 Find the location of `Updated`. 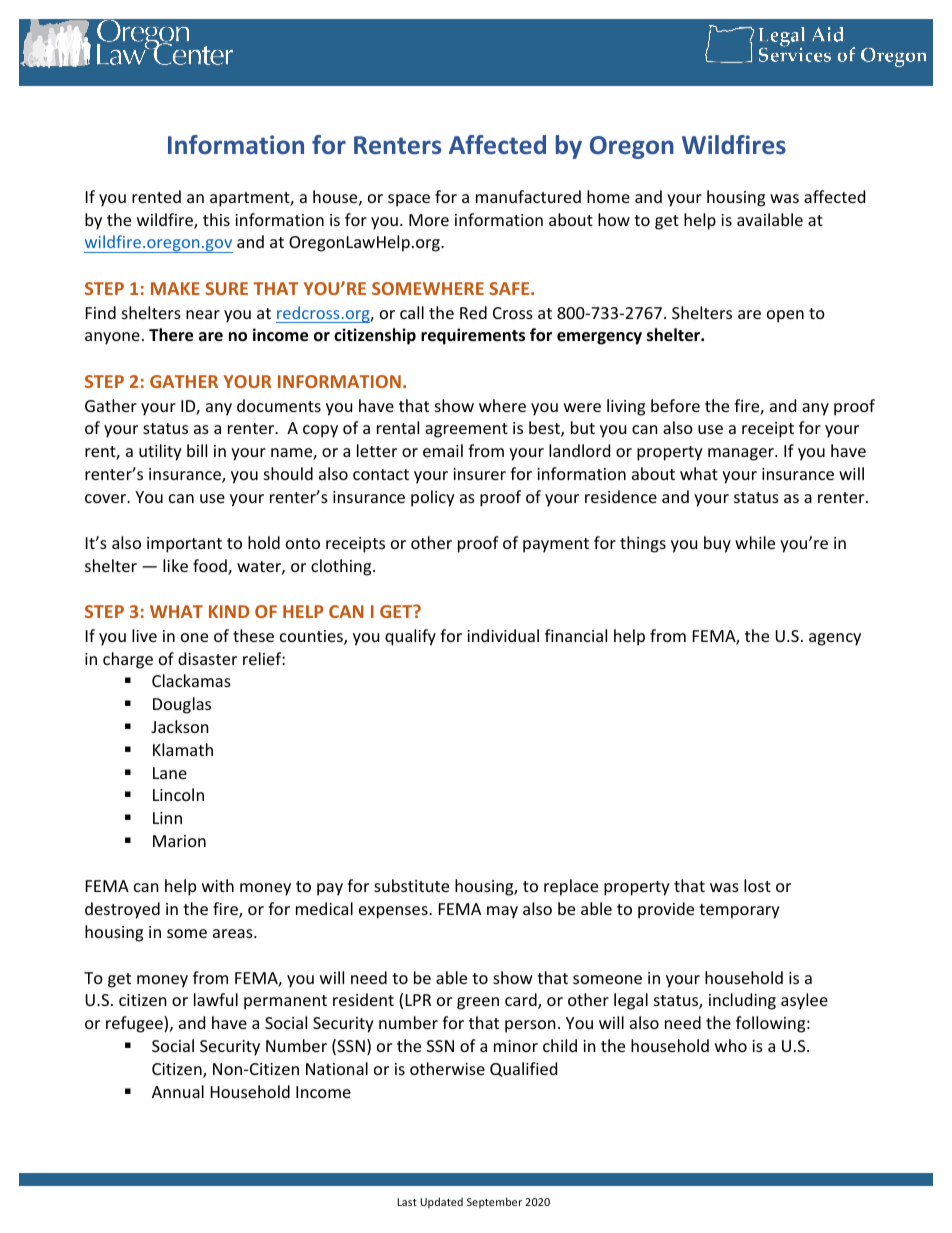

Updated is located at coordinates (441, 1202).
